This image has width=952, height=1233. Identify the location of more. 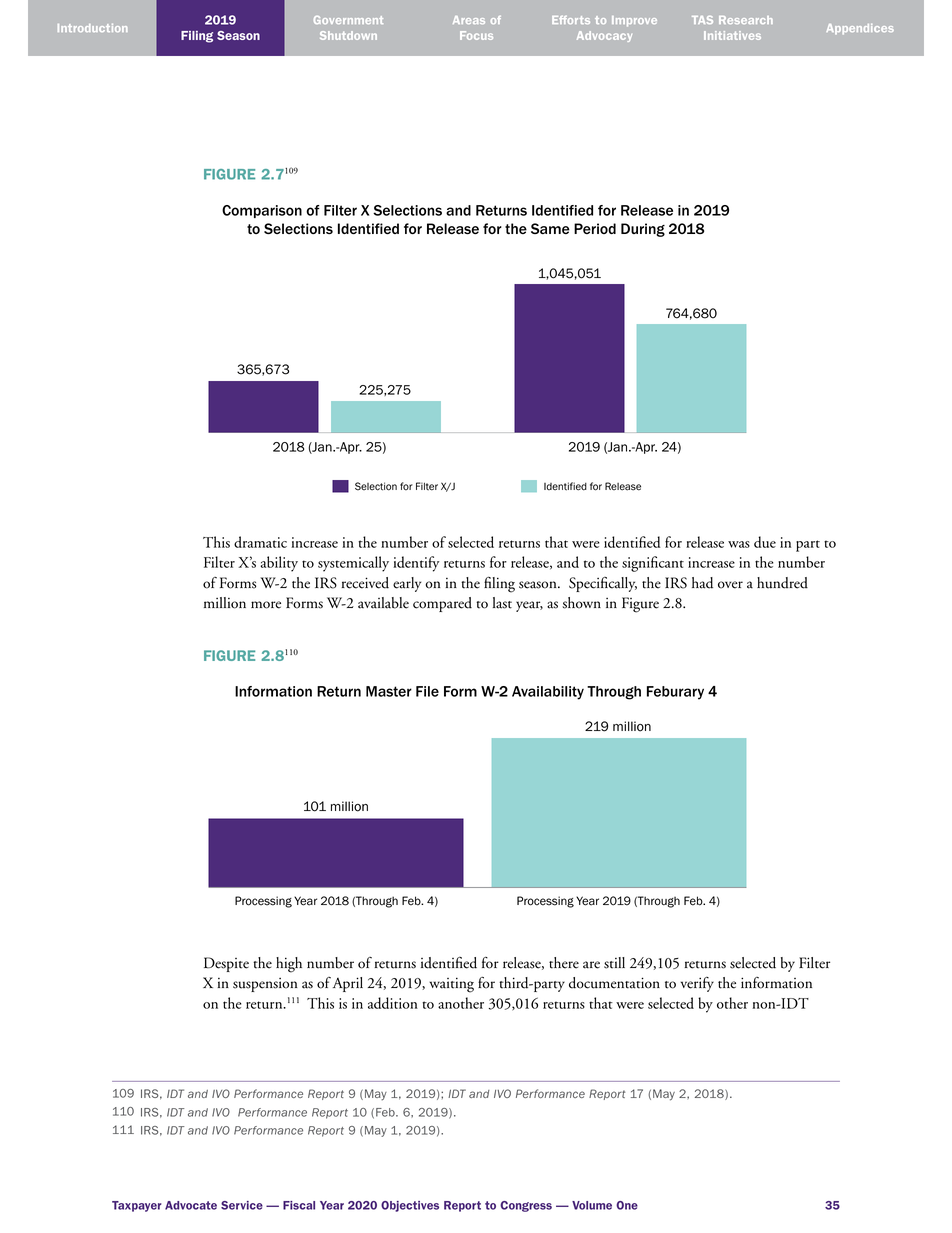
(266, 605).
